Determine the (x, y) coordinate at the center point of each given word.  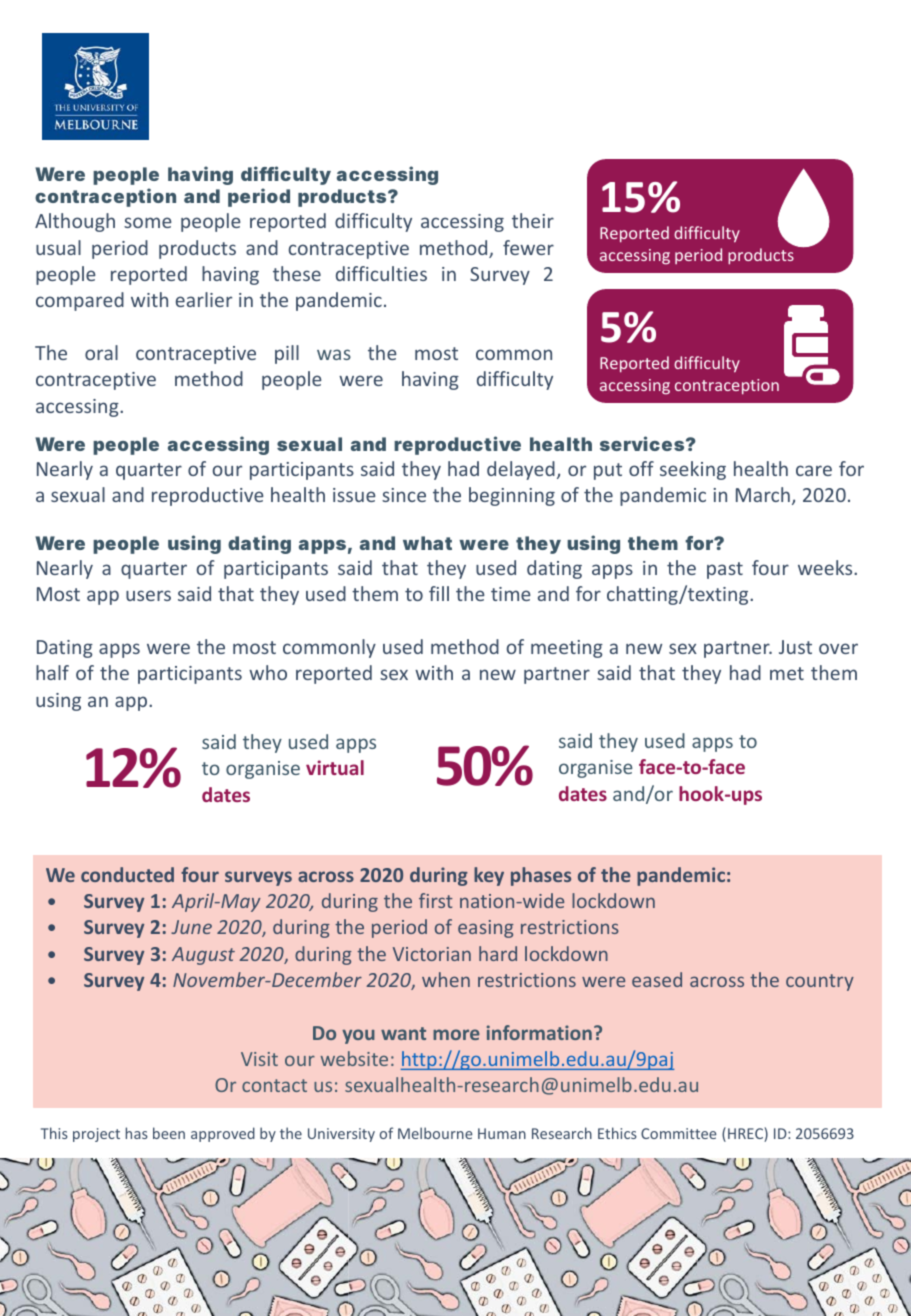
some (148, 222)
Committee (679, 1133)
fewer (528, 247)
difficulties (381, 273)
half (52, 672)
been (169, 1133)
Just (795, 647)
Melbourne (435, 1133)
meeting (567, 649)
